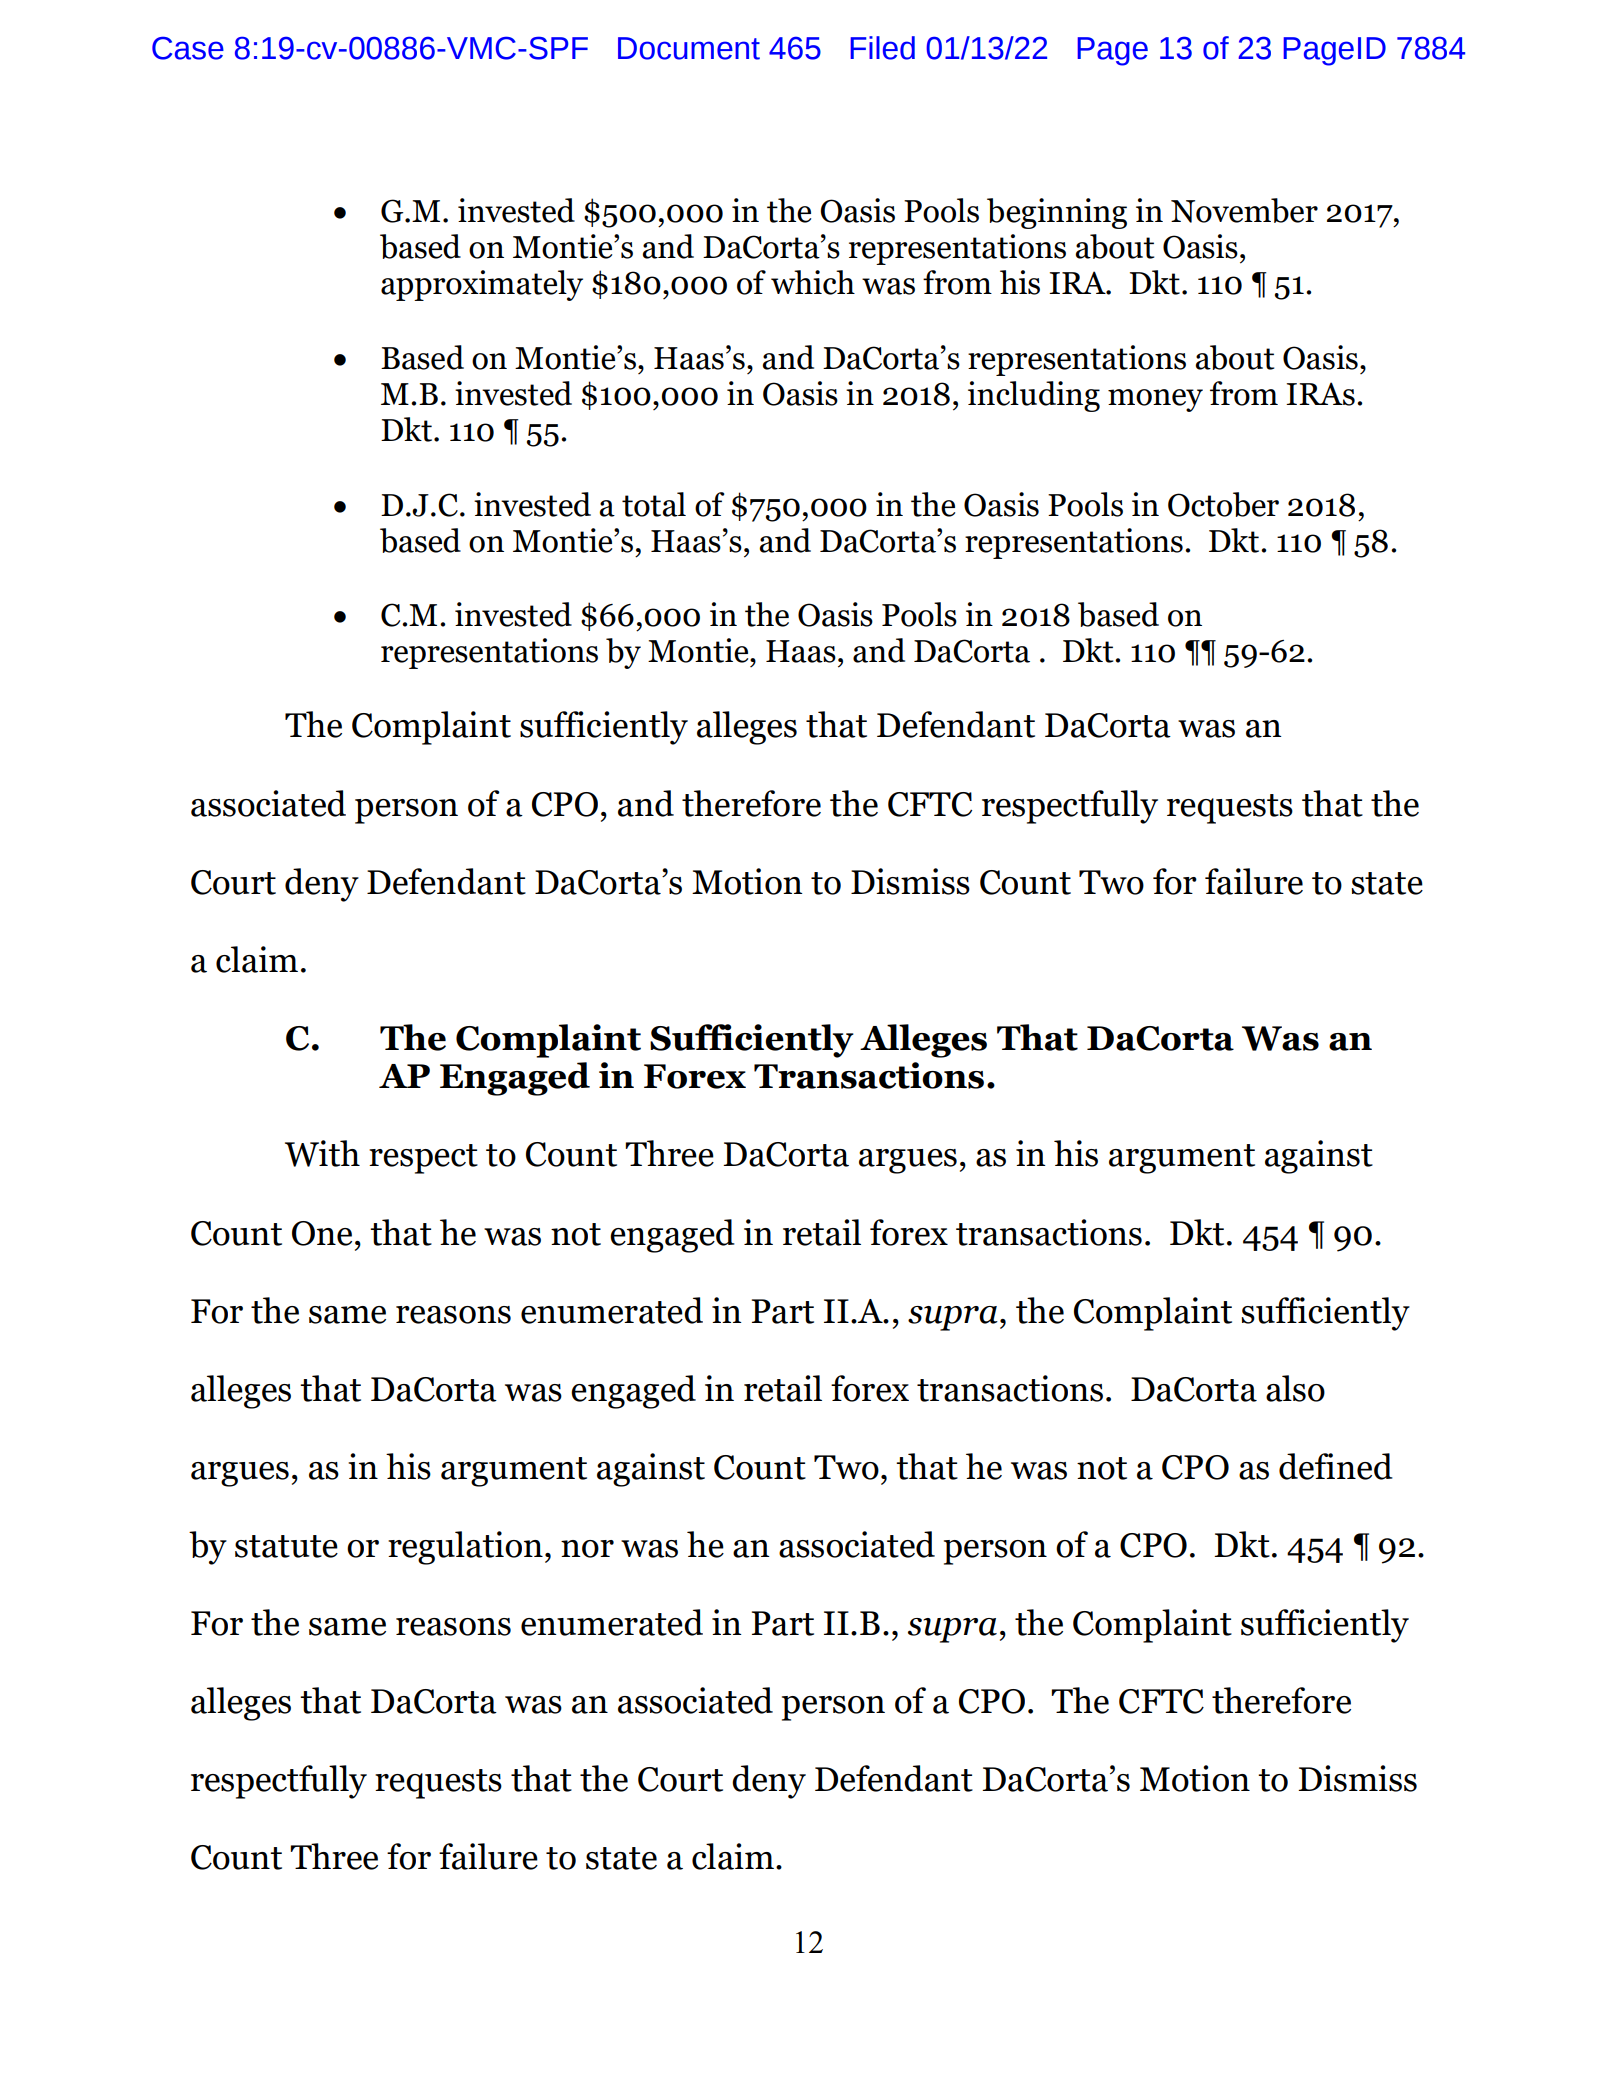 The image size is (1617, 2092). I want to click on nor, so click(587, 1549).
